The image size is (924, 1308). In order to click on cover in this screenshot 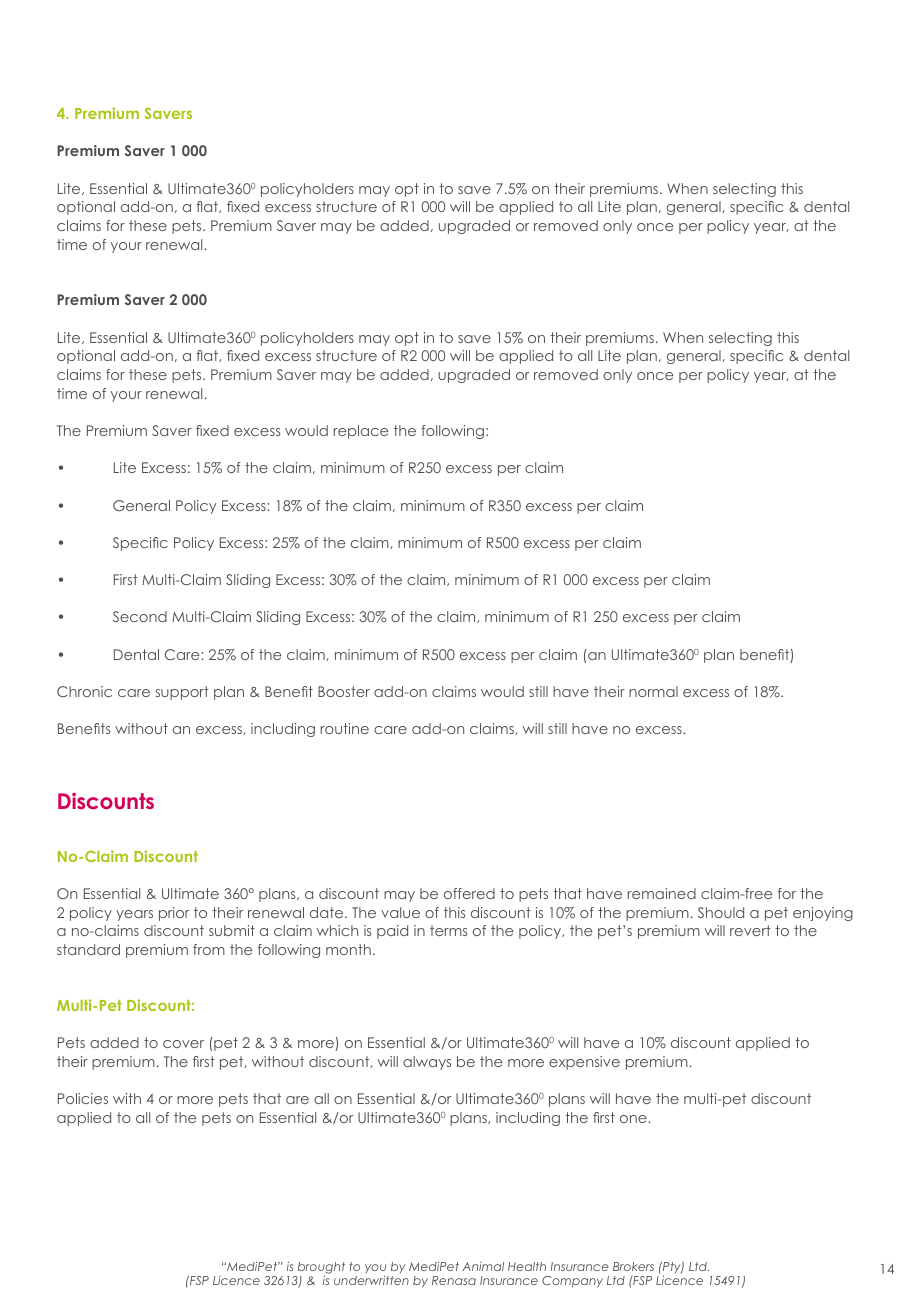, I will do `click(183, 1044)`.
